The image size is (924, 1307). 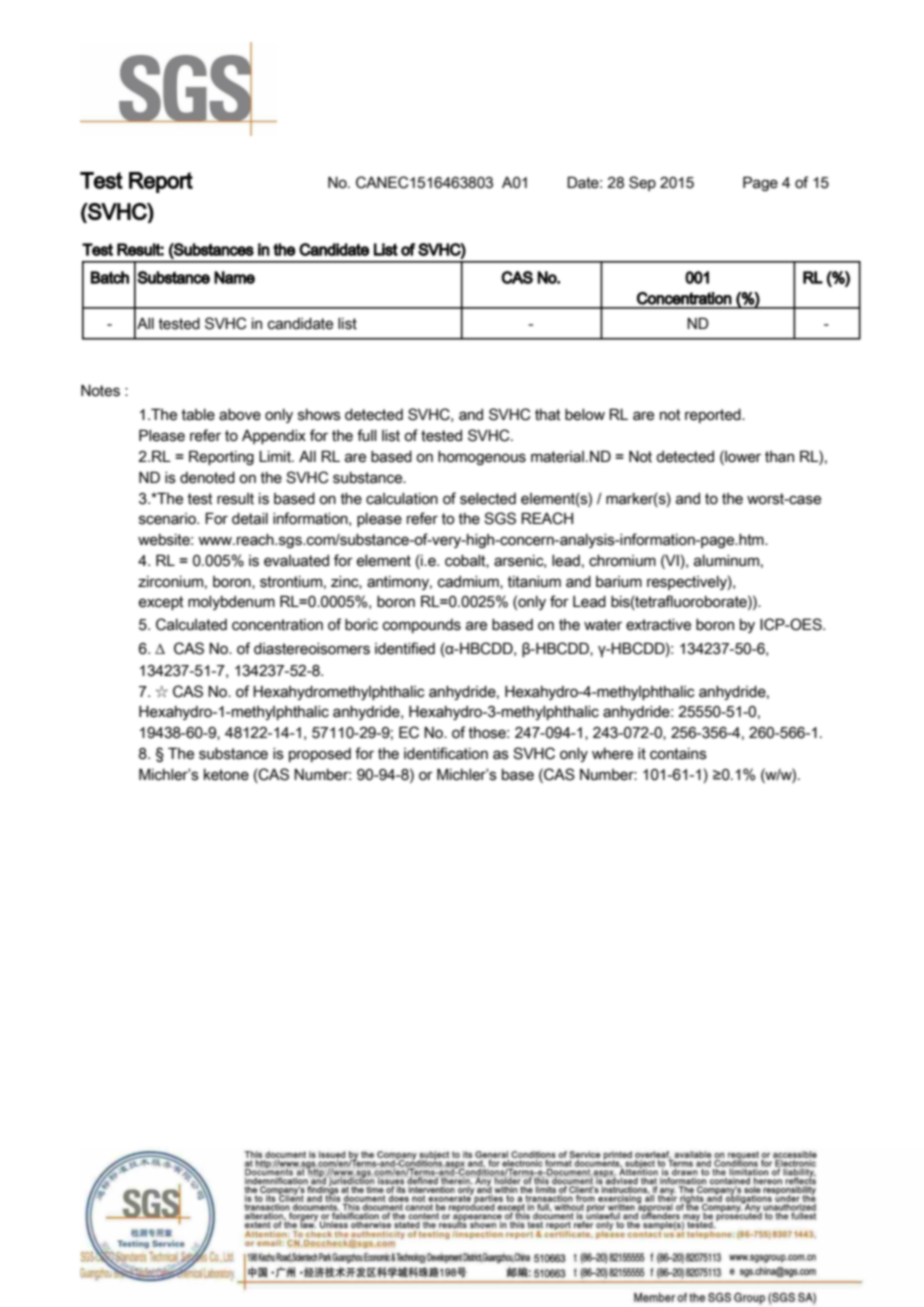 I want to click on ketone, so click(x=226, y=775).
